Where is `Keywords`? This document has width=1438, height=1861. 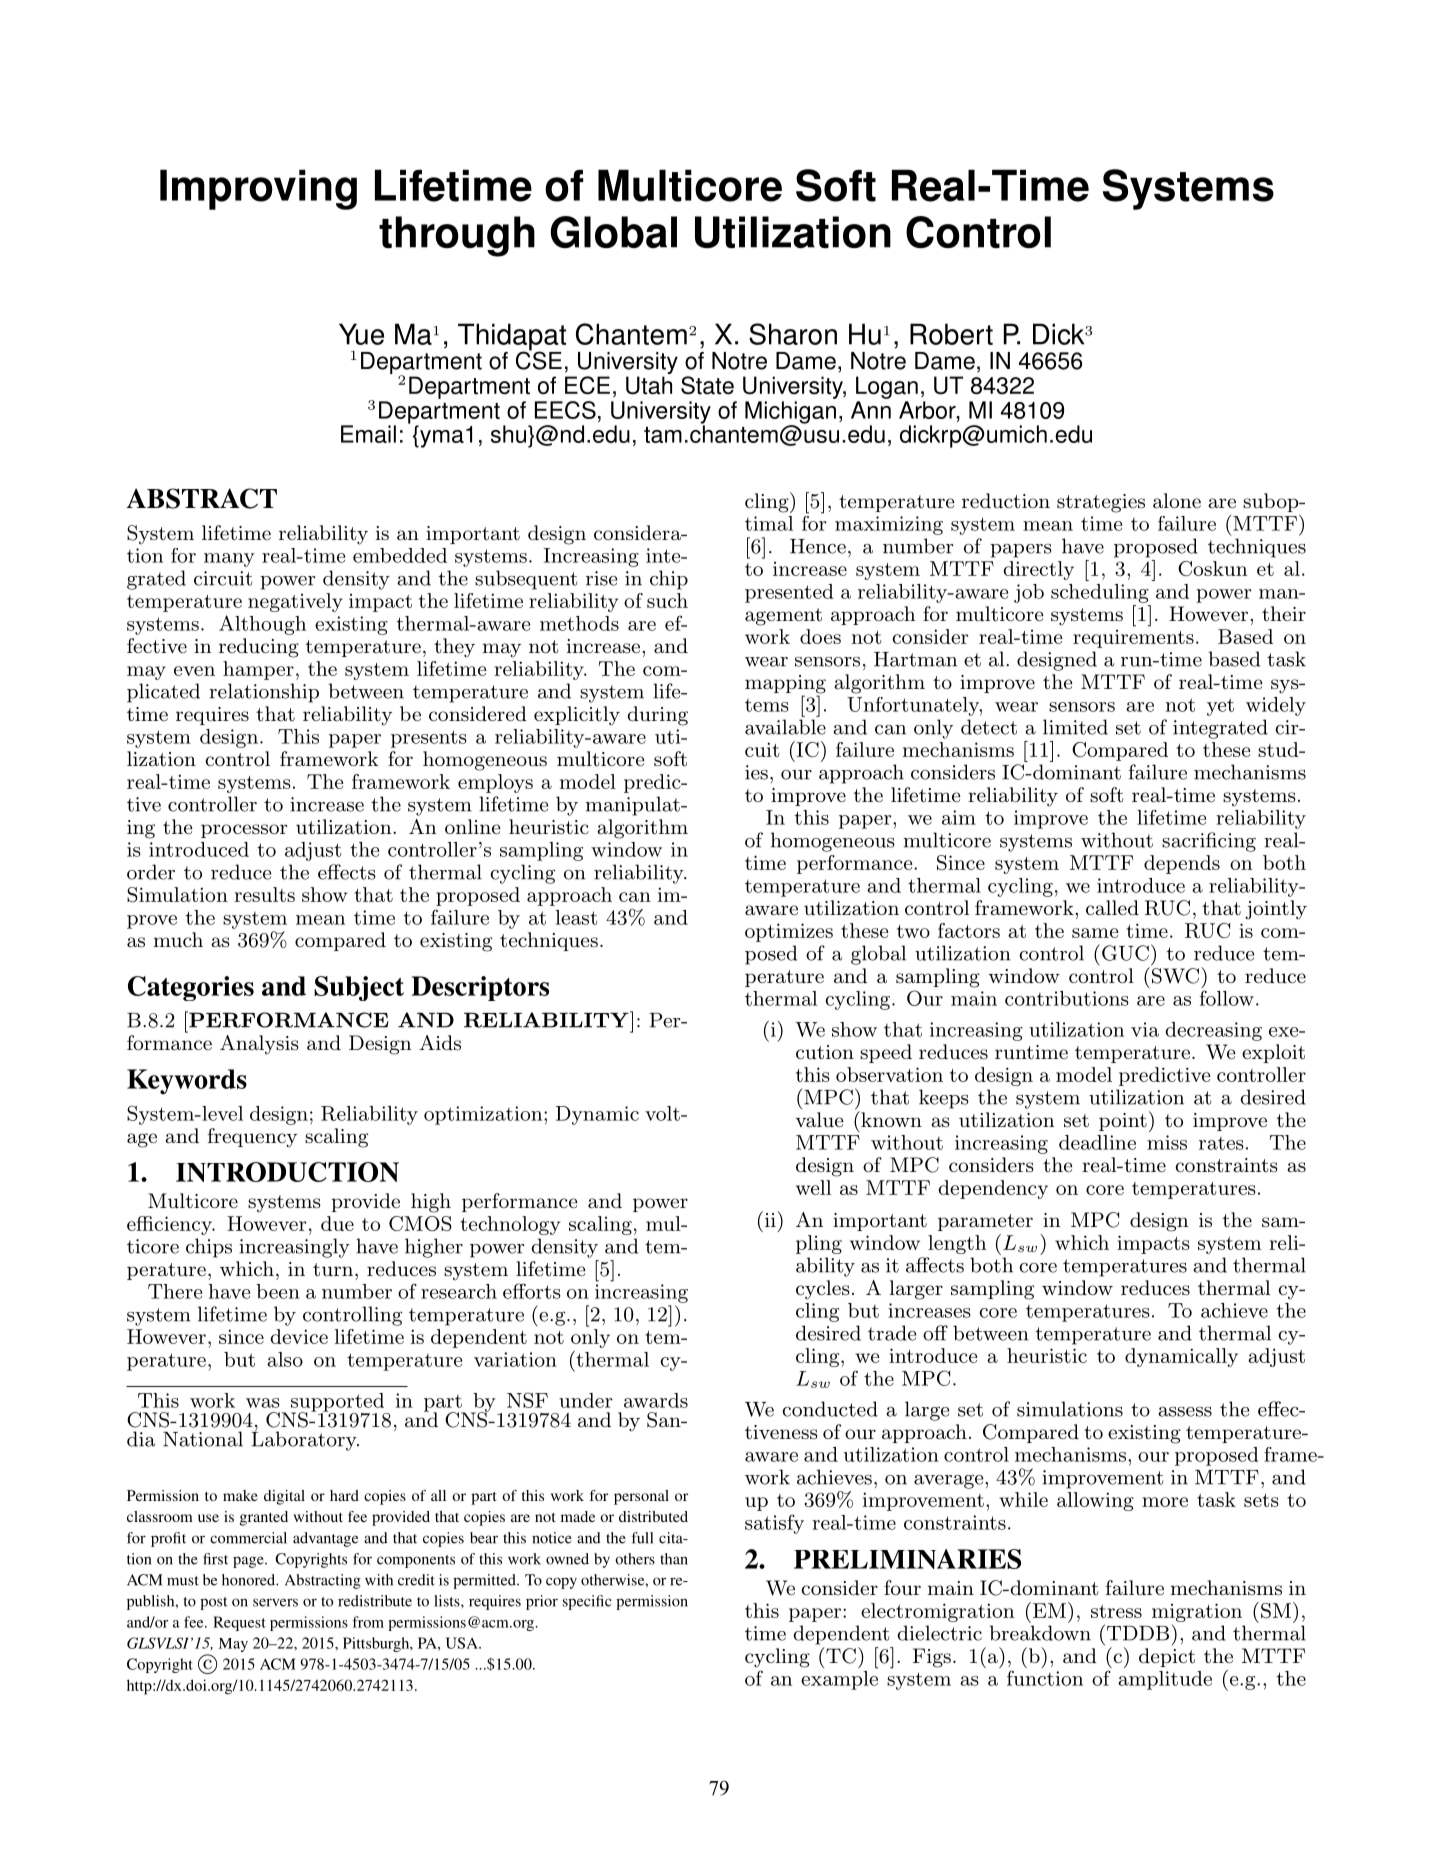 Keywords is located at coordinates (187, 1082).
